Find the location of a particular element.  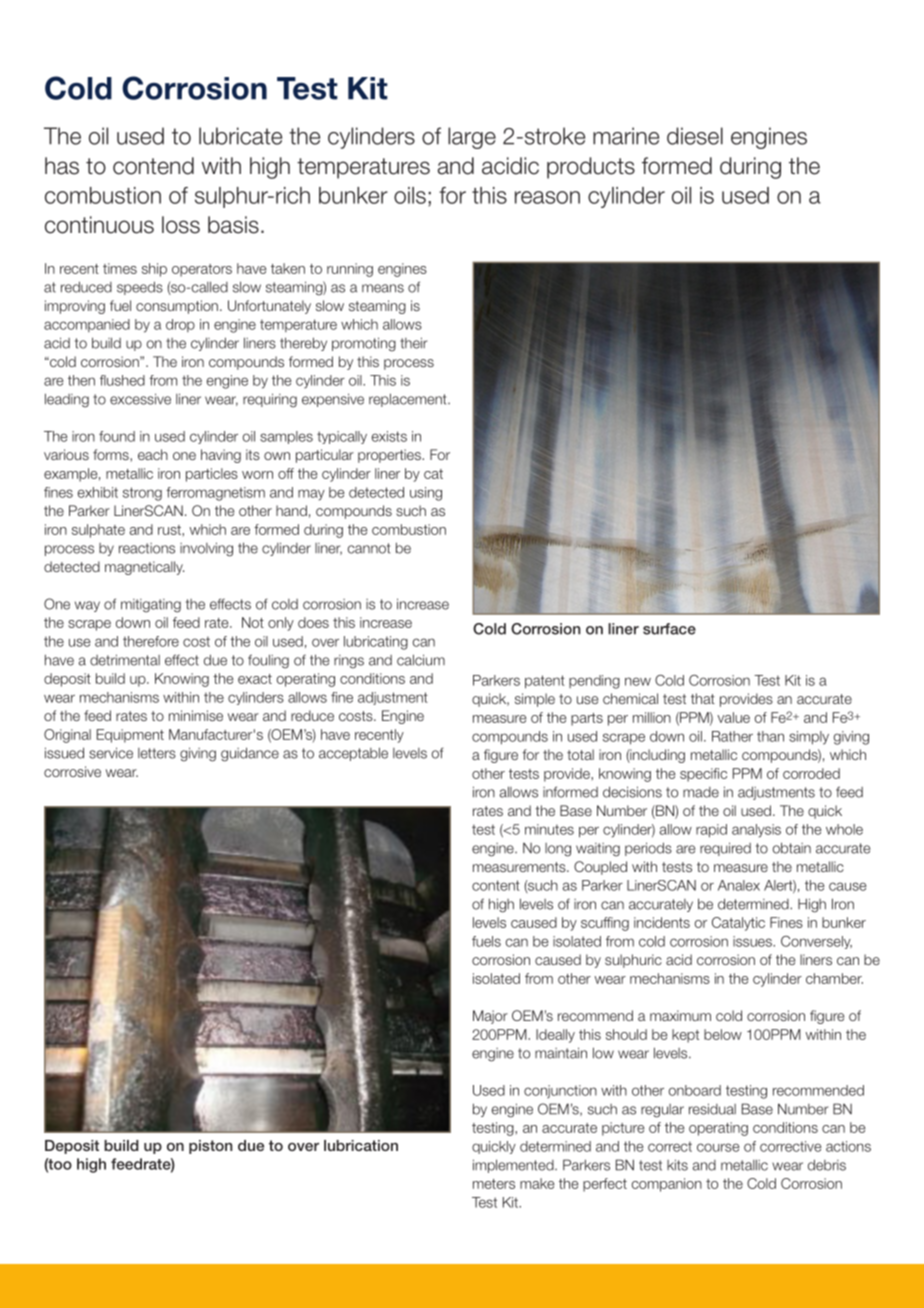

content is located at coordinates (496, 885).
